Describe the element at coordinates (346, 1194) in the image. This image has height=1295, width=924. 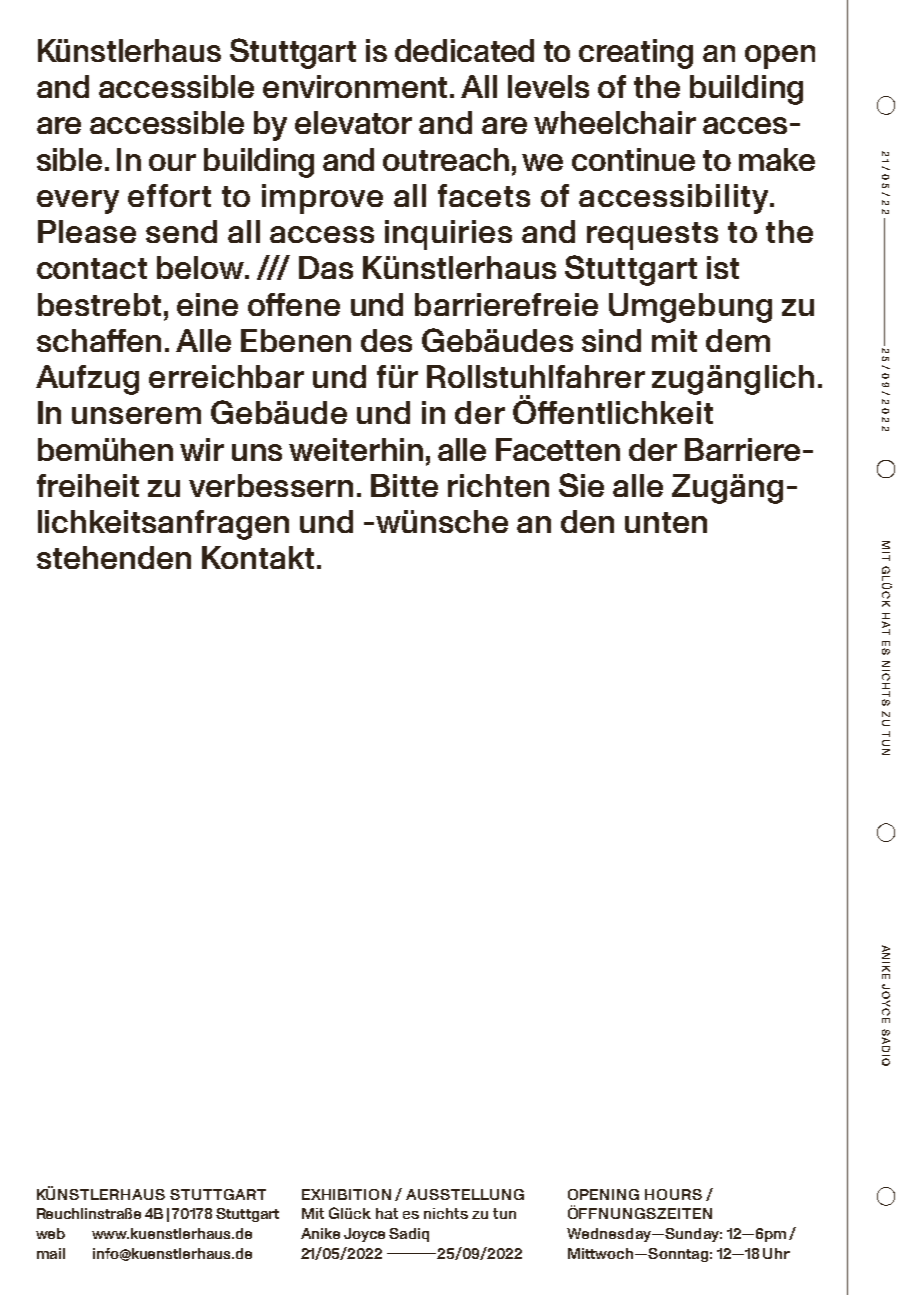
I see `EXHIBITION` at that location.
